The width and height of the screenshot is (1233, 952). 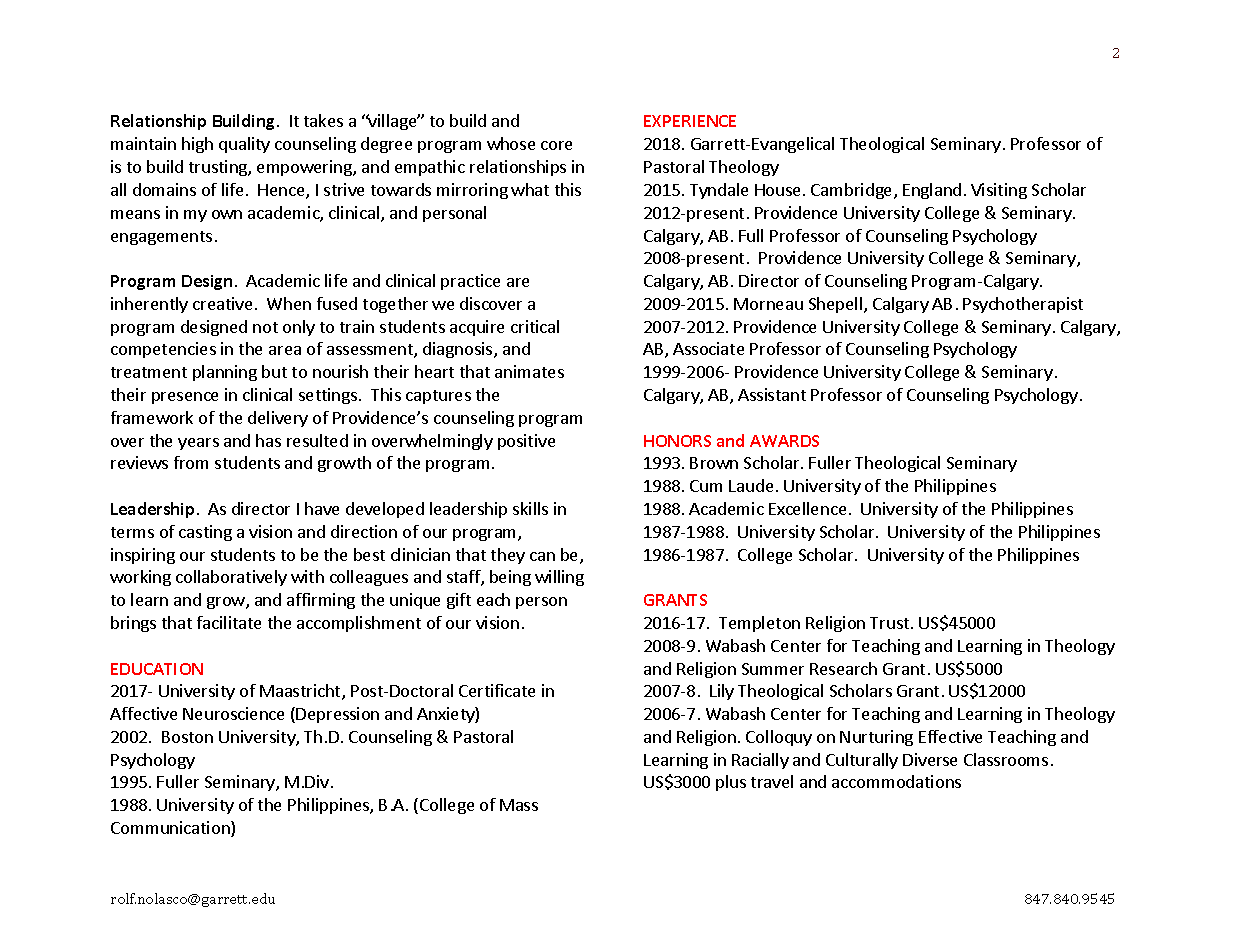 What do you see at coordinates (529, 371) in the screenshot?
I see `animates` at bounding box center [529, 371].
